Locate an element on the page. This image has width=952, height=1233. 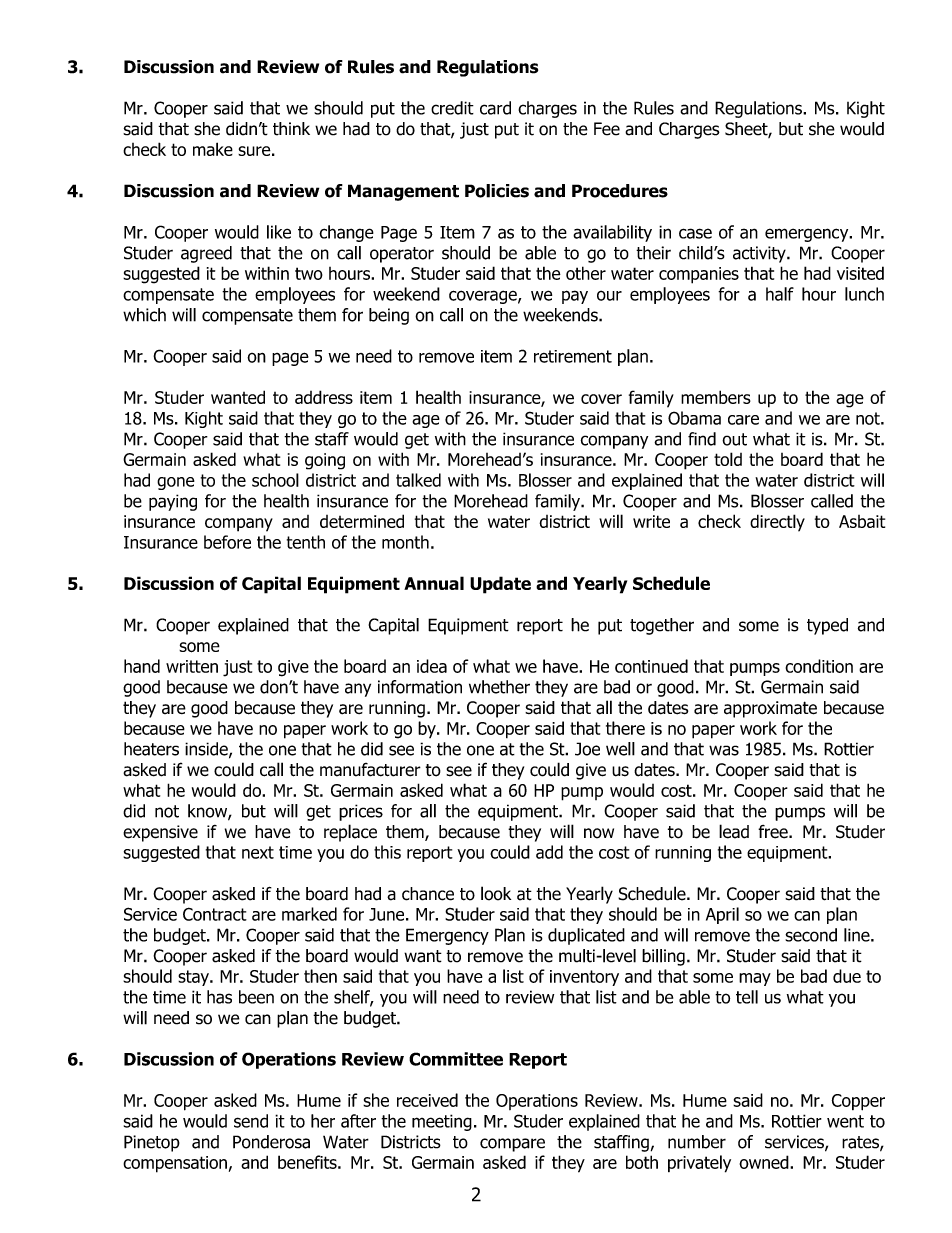
send is located at coordinates (251, 1121).
